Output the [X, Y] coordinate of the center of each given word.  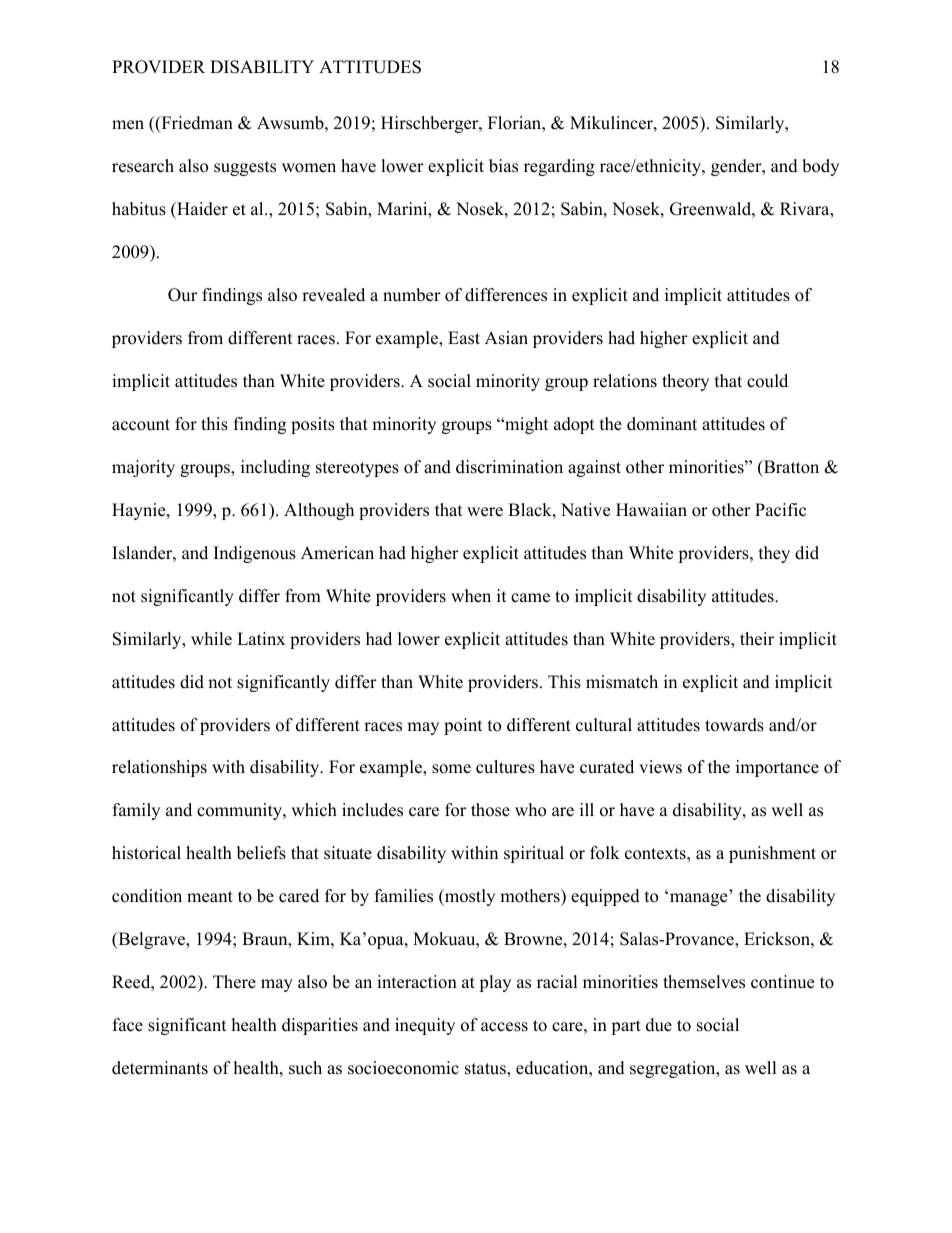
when [471, 596]
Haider [201, 209]
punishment [772, 854]
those [490, 810]
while [211, 639]
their [757, 639]
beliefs [261, 853]
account [141, 425]
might [526, 425]
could [767, 381]
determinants [160, 1068]
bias [503, 166]
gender [737, 167]
